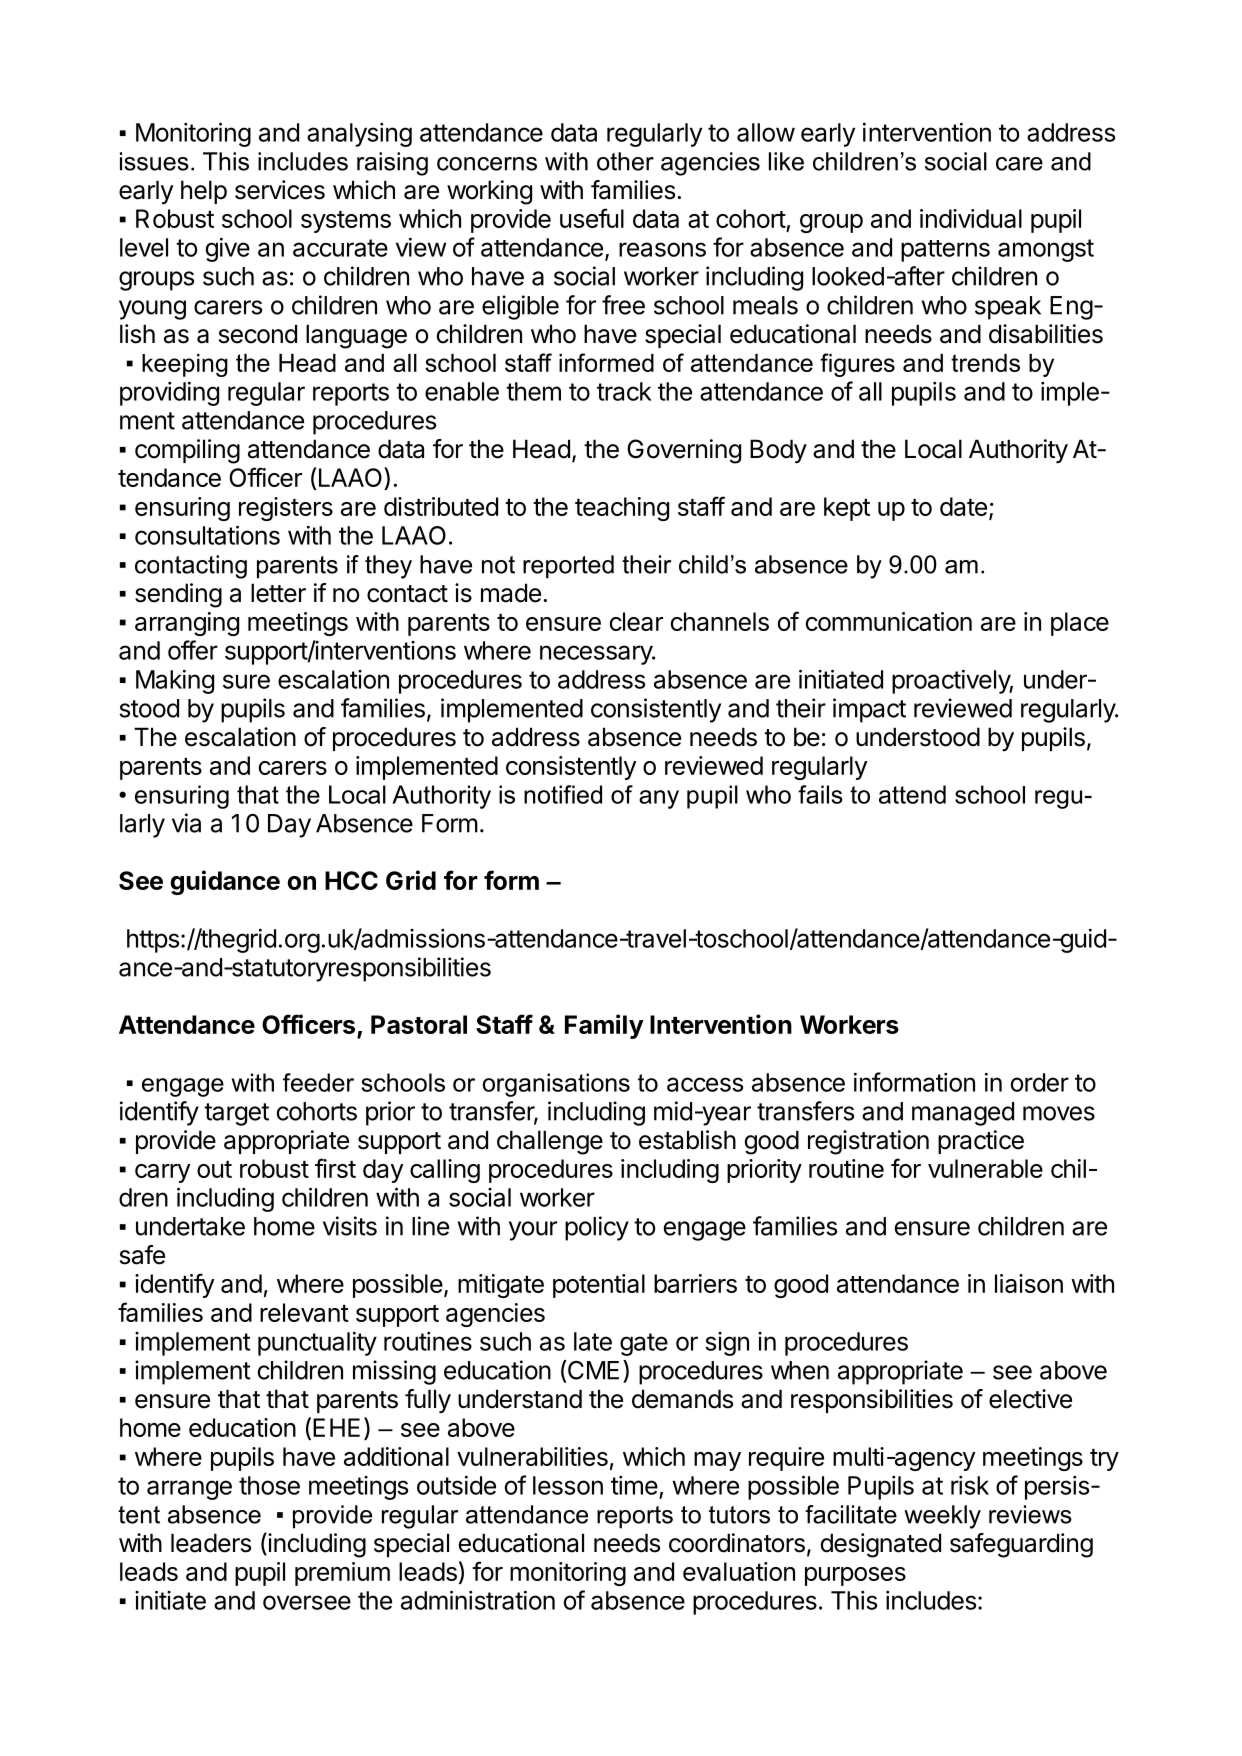 This screenshot has width=1242, height=1756. I want to click on clear, so click(636, 621).
